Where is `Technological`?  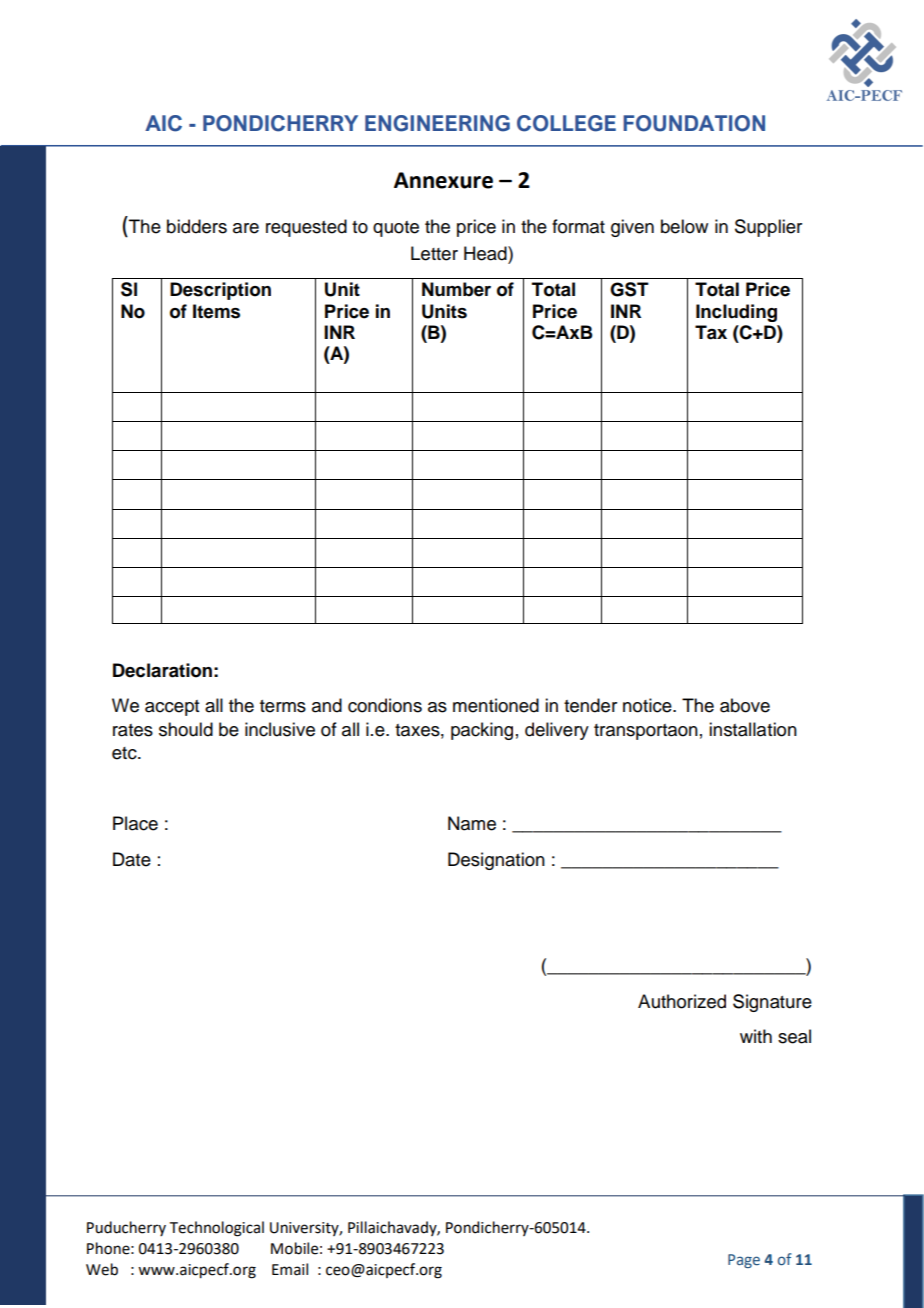
Technological is located at coordinates (217, 1229).
